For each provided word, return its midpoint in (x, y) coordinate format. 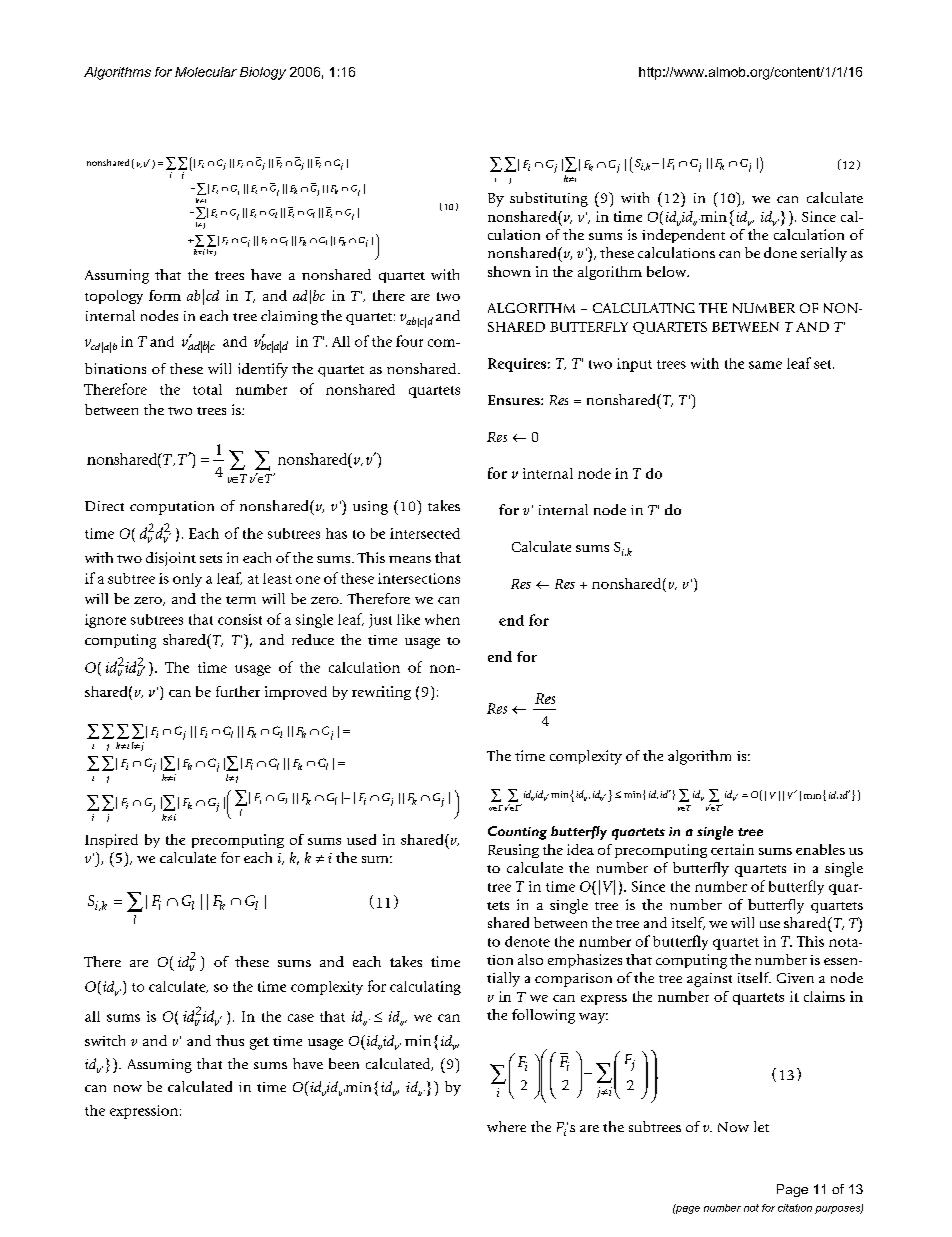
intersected (425, 533)
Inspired (111, 841)
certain (732, 849)
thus (230, 1040)
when (442, 619)
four (409, 341)
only (187, 580)
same (765, 365)
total (207, 389)
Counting (517, 833)
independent (683, 236)
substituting (549, 199)
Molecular (206, 72)
